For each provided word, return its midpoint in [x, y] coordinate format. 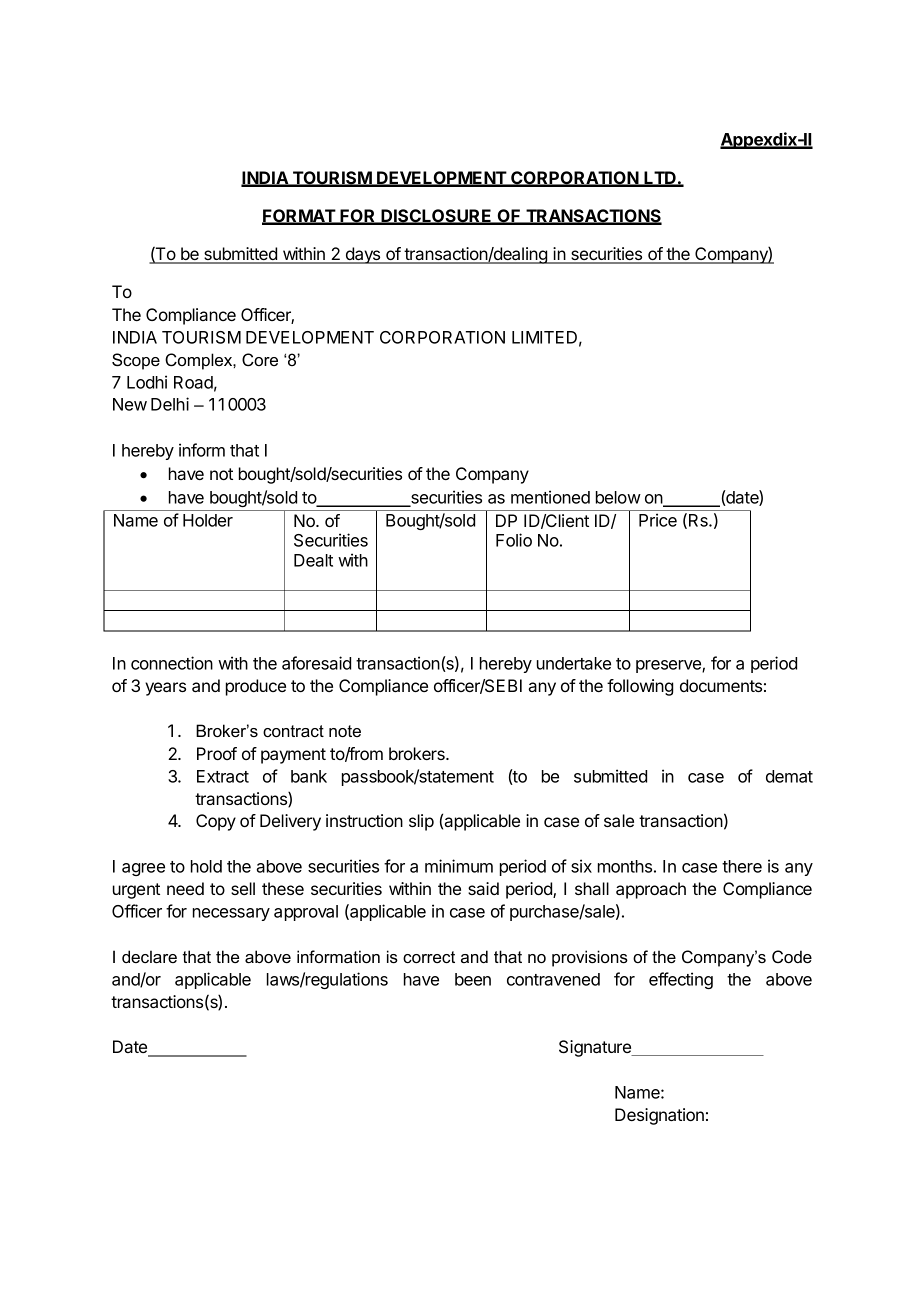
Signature [596, 1048]
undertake [574, 663]
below [618, 497]
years [165, 689]
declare [149, 956]
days [363, 255]
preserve [669, 666]
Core [260, 360]
